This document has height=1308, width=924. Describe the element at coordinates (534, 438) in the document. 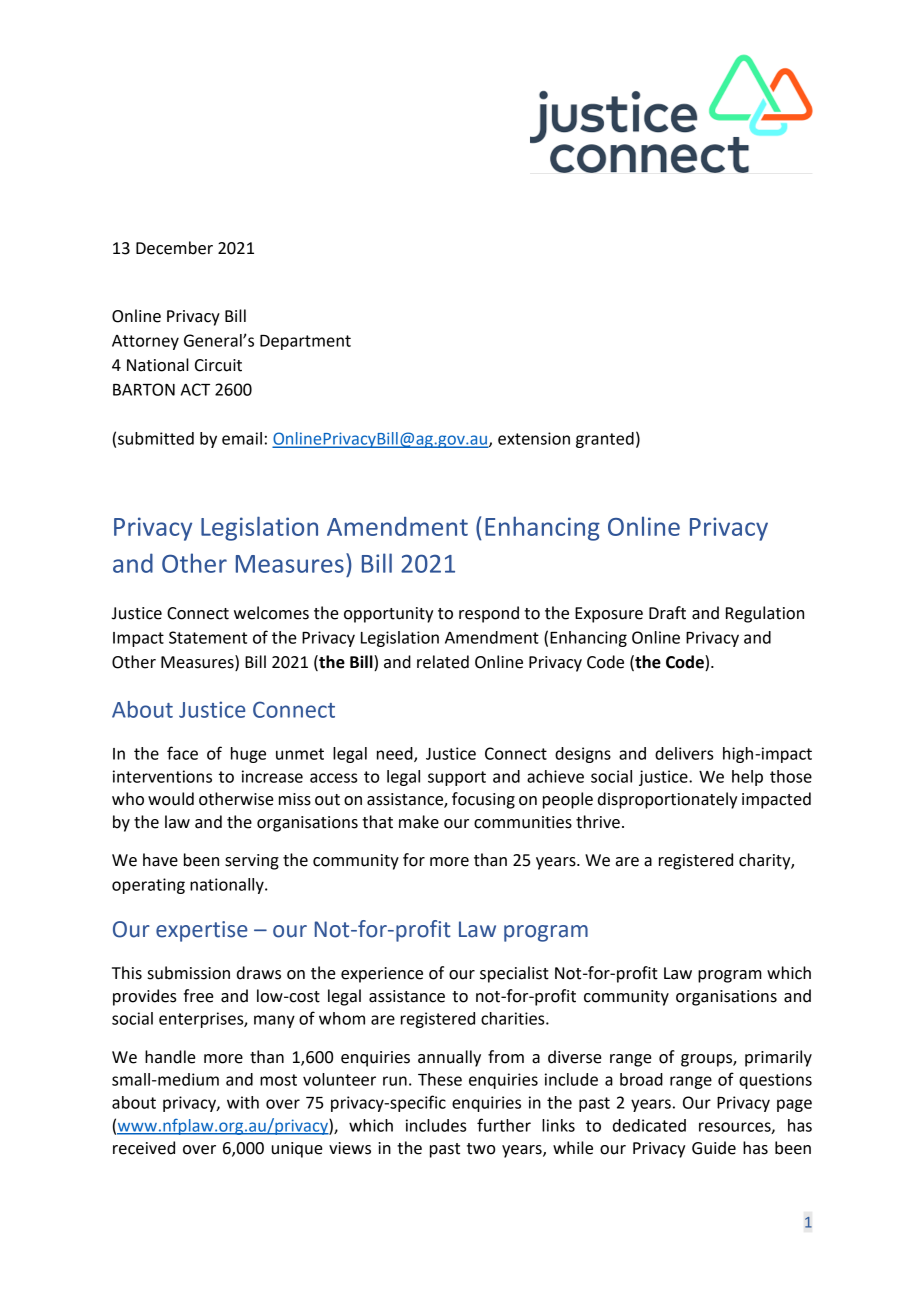

I see `extension` at that location.
